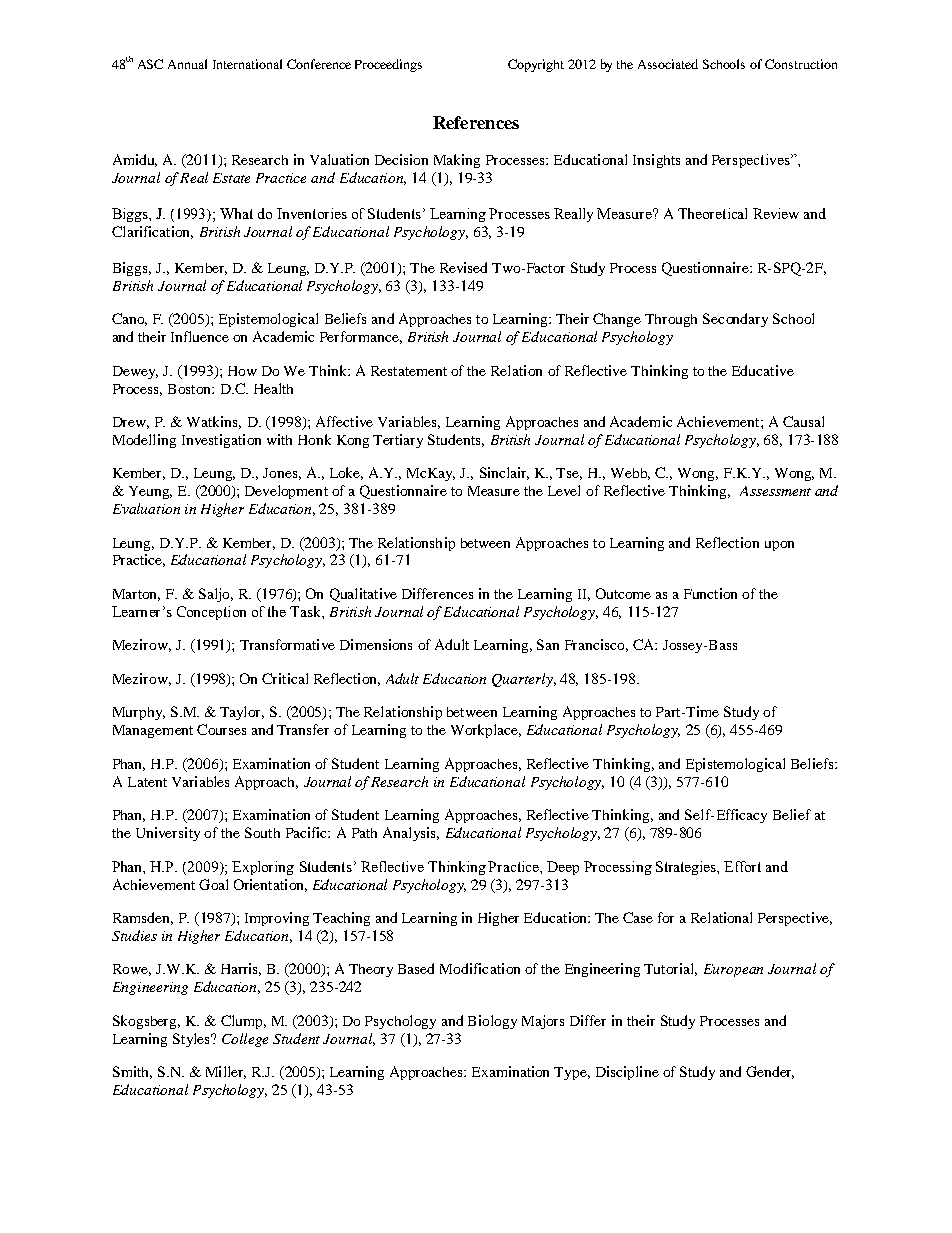  Describe the element at coordinates (770, 1072) in the screenshot. I see `Gender` at that location.
